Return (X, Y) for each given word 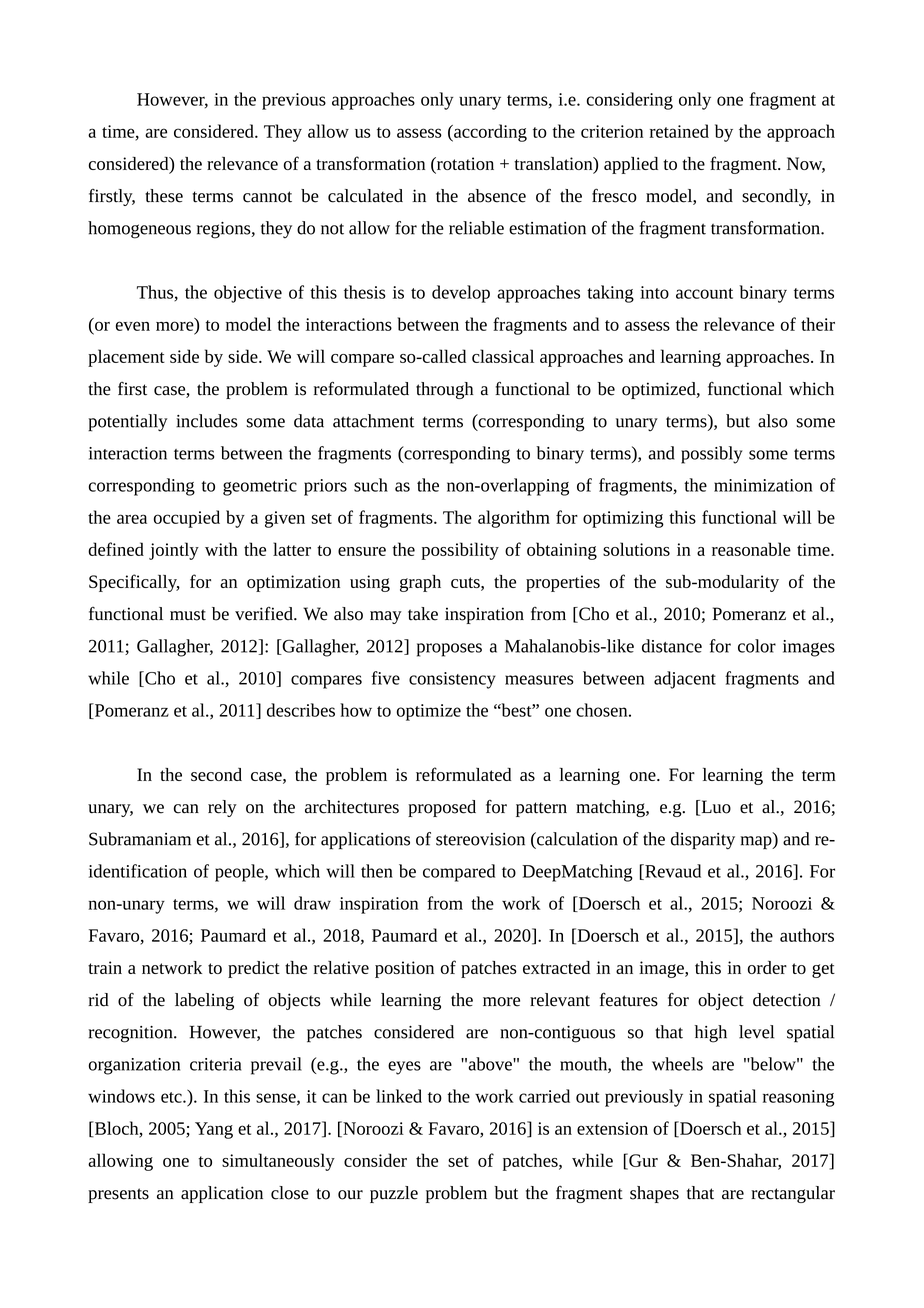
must (188, 615)
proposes (449, 650)
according (489, 133)
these (164, 196)
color (757, 646)
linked (399, 1096)
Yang (214, 1130)
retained (679, 131)
